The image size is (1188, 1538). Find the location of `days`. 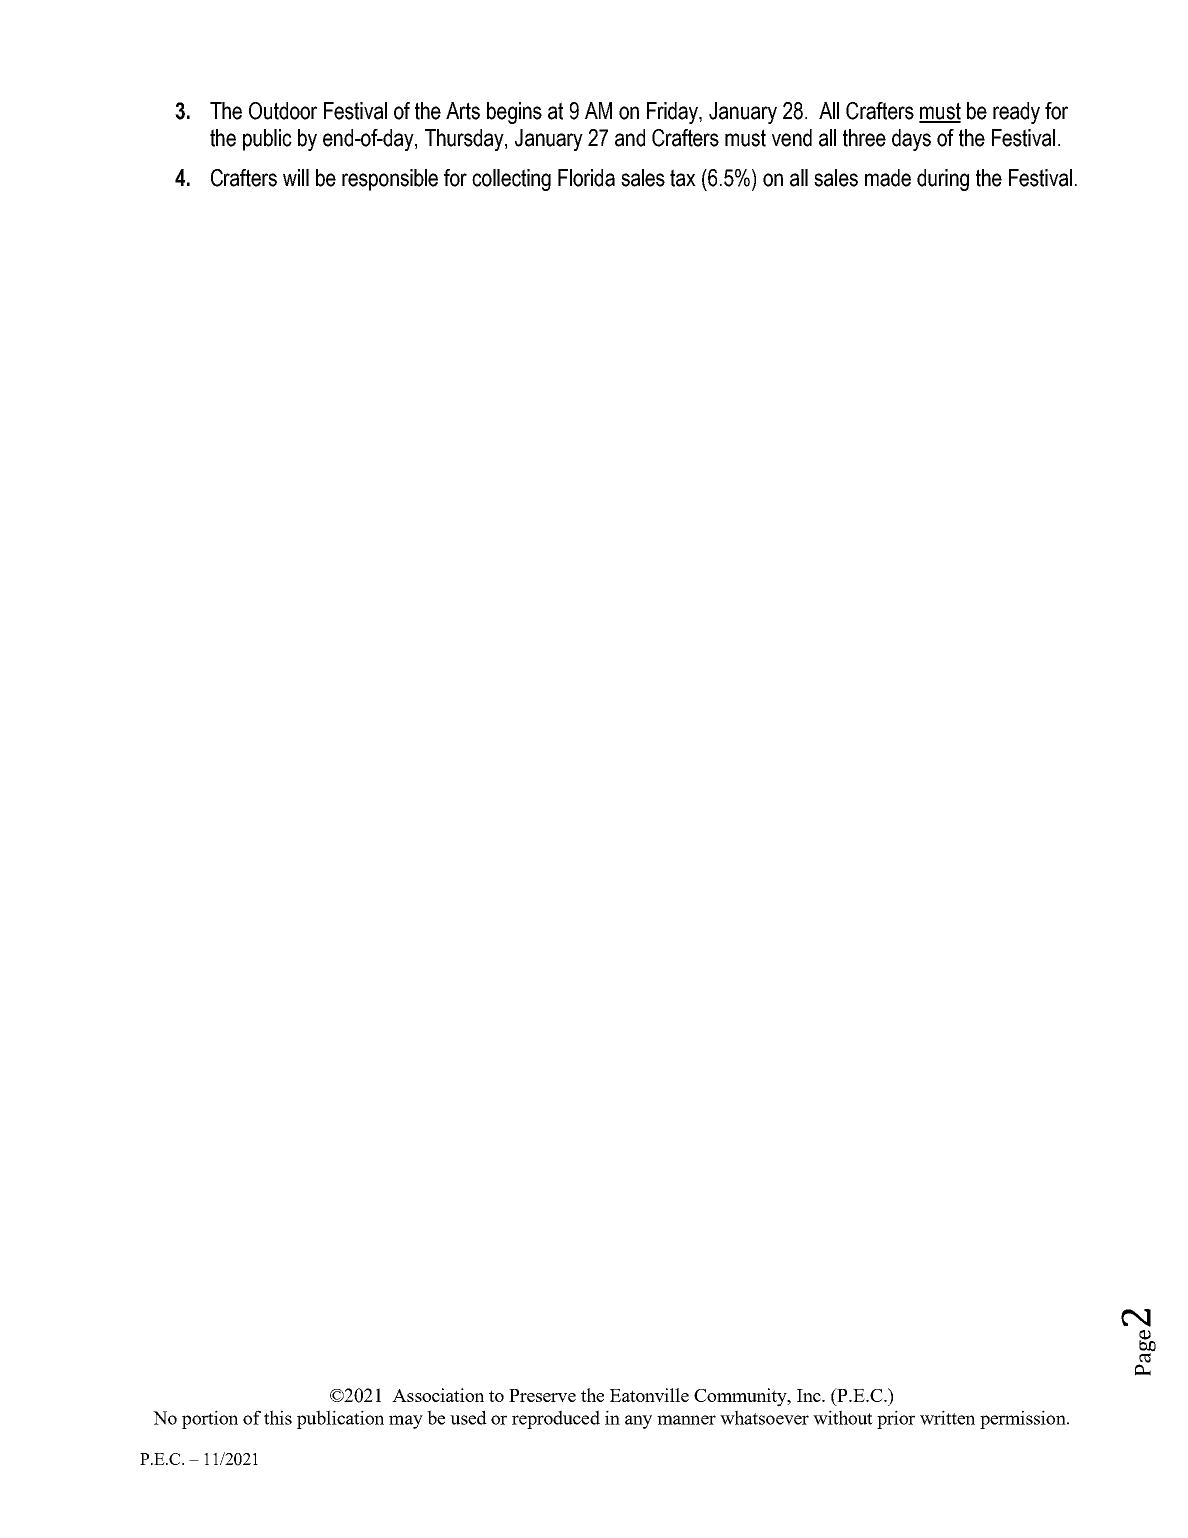

days is located at coordinates (911, 140).
